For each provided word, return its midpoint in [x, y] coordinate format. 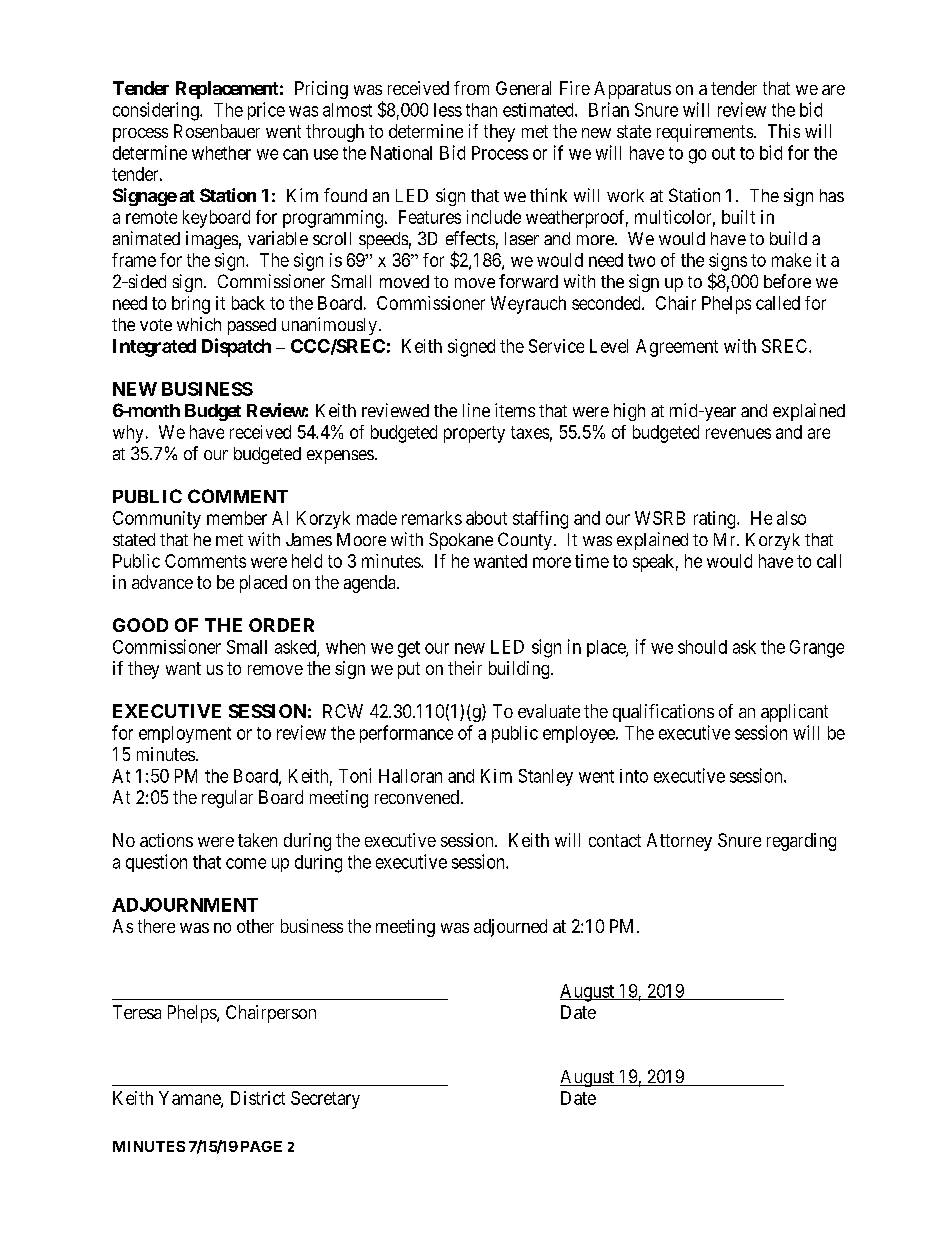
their [465, 668]
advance [162, 582]
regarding [801, 842]
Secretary [325, 1100]
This [784, 131]
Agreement [677, 348]
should [702, 647]
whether [221, 153]
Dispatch [236, 347]
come [246, 863]
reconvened [417, 797]
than [481, 110]
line [476, 410]
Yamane [190, 1099]
